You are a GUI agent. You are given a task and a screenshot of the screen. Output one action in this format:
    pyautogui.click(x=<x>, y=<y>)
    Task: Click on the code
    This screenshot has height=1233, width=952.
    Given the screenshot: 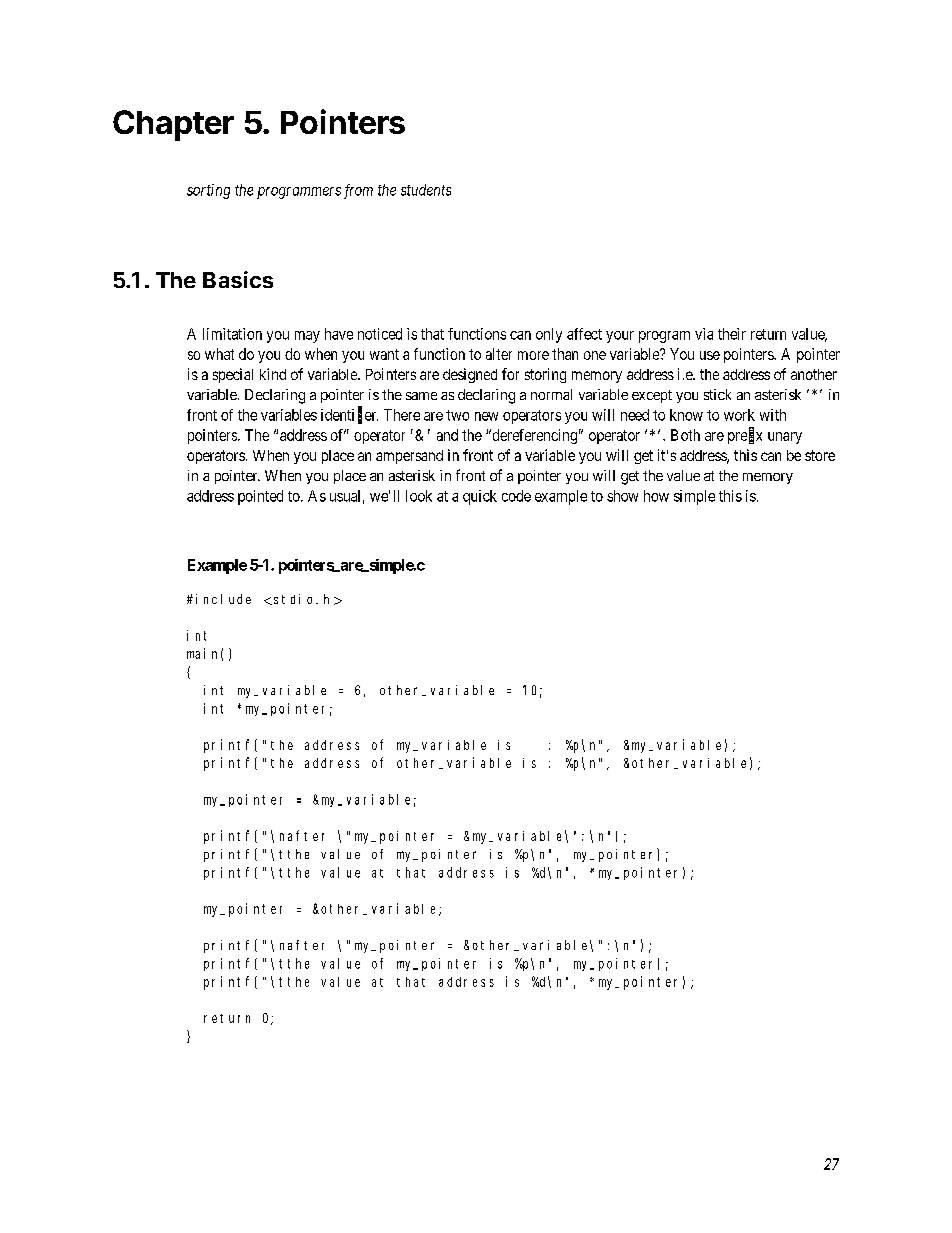 What is the action you would take?
    pyautogui.click(x=516, y=496)
